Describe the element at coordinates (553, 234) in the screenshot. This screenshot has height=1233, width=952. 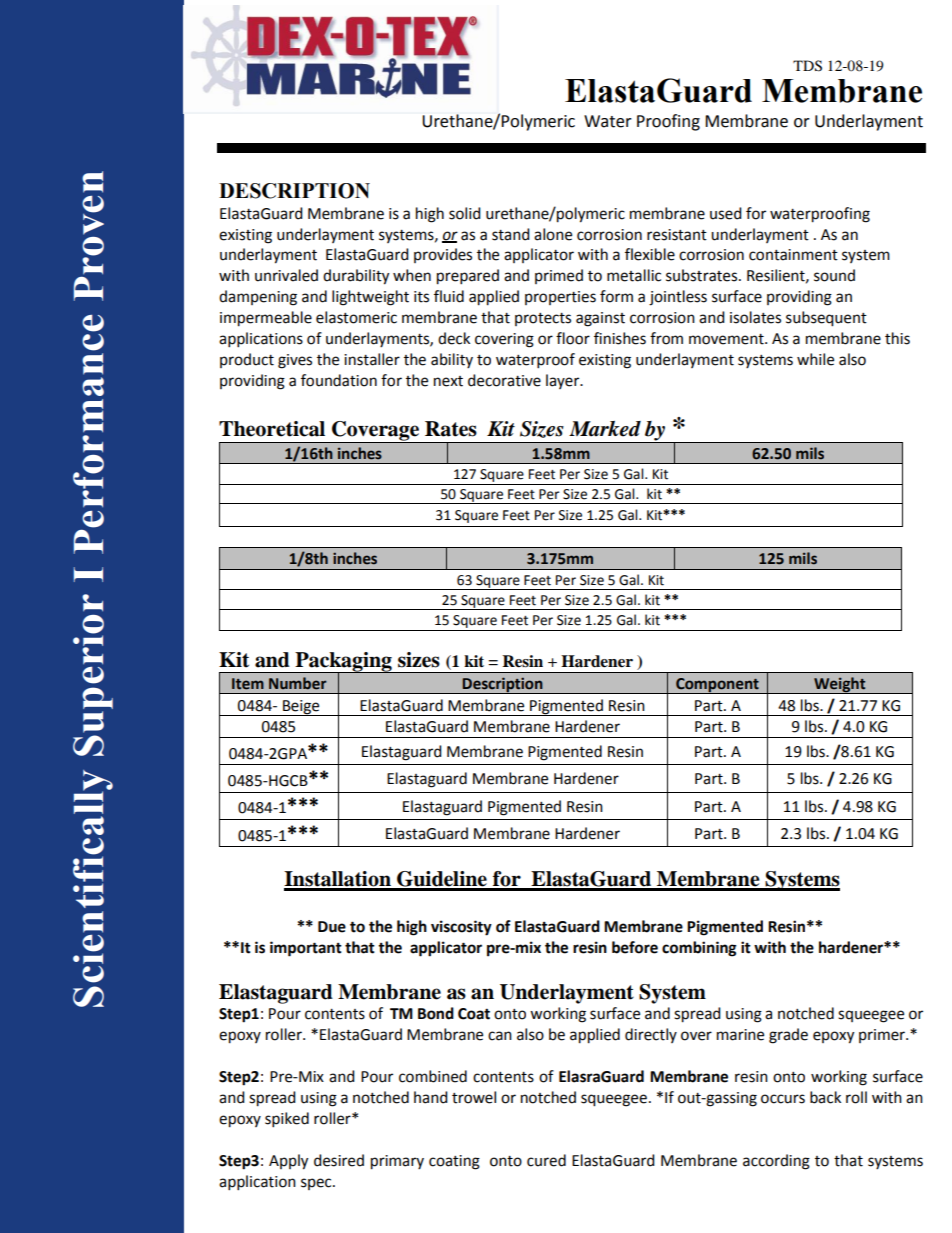
I see `alone` at that location.
